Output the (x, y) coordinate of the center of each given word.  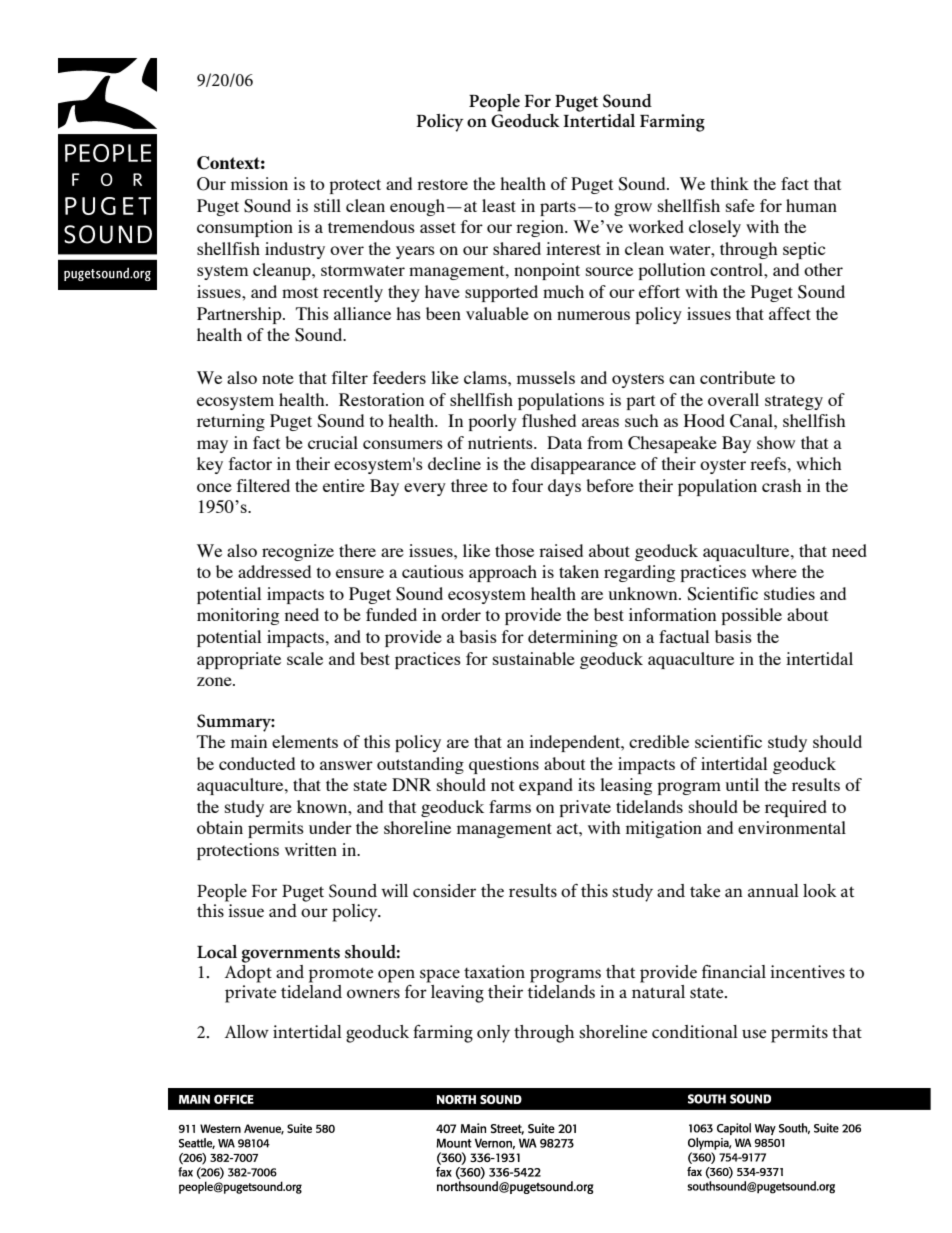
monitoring (238, 616)
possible (751, 616)
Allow (247, 1031)
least (499, 205)
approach (503, 573)
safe (740, 205)
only (493, 1034)
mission (259, 183)
